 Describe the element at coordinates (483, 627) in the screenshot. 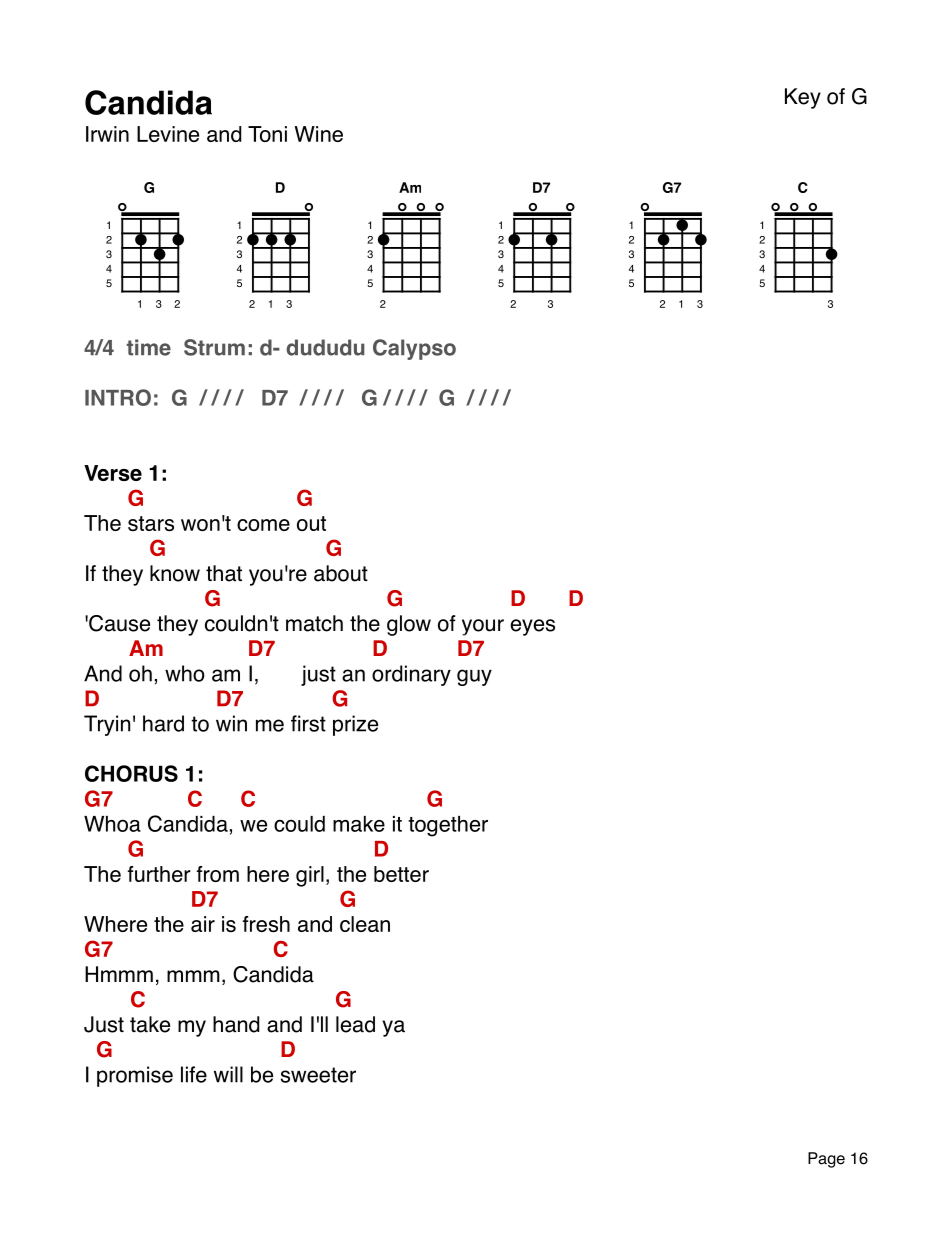

I see `your` at that location.
